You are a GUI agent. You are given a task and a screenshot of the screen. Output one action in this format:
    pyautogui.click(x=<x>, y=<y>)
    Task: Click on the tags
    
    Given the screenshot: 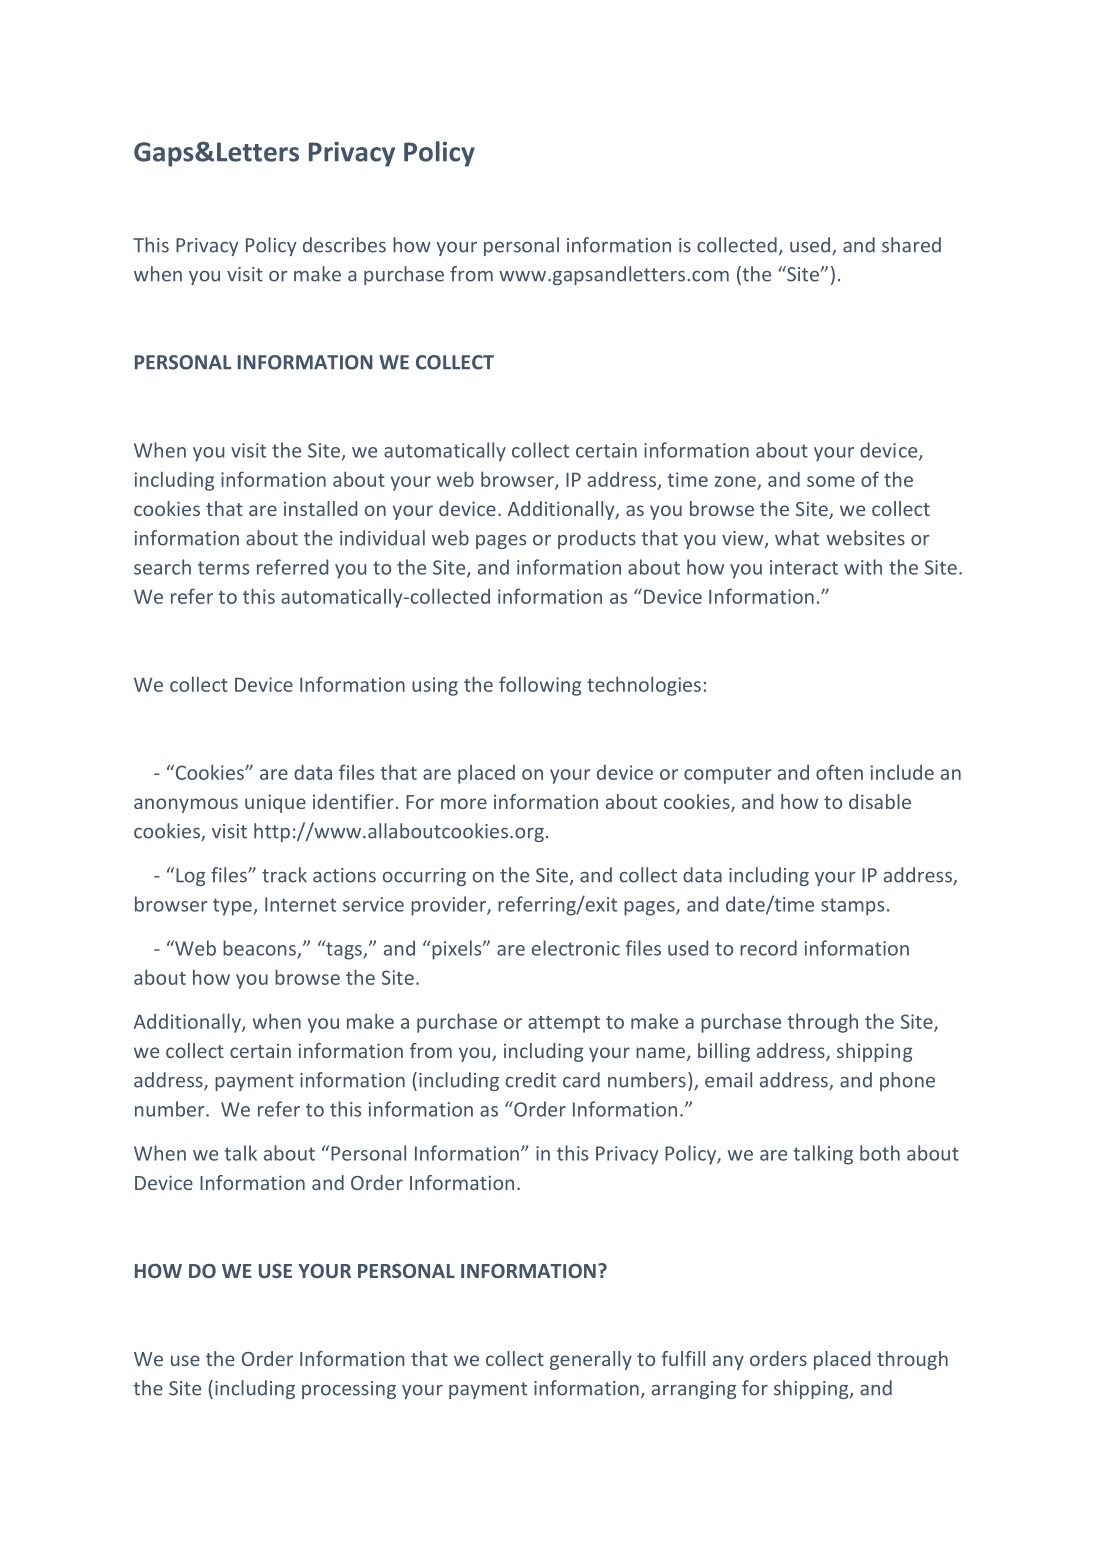 What is the action you would take?
    pyautogui.click(x=344, y=950)
